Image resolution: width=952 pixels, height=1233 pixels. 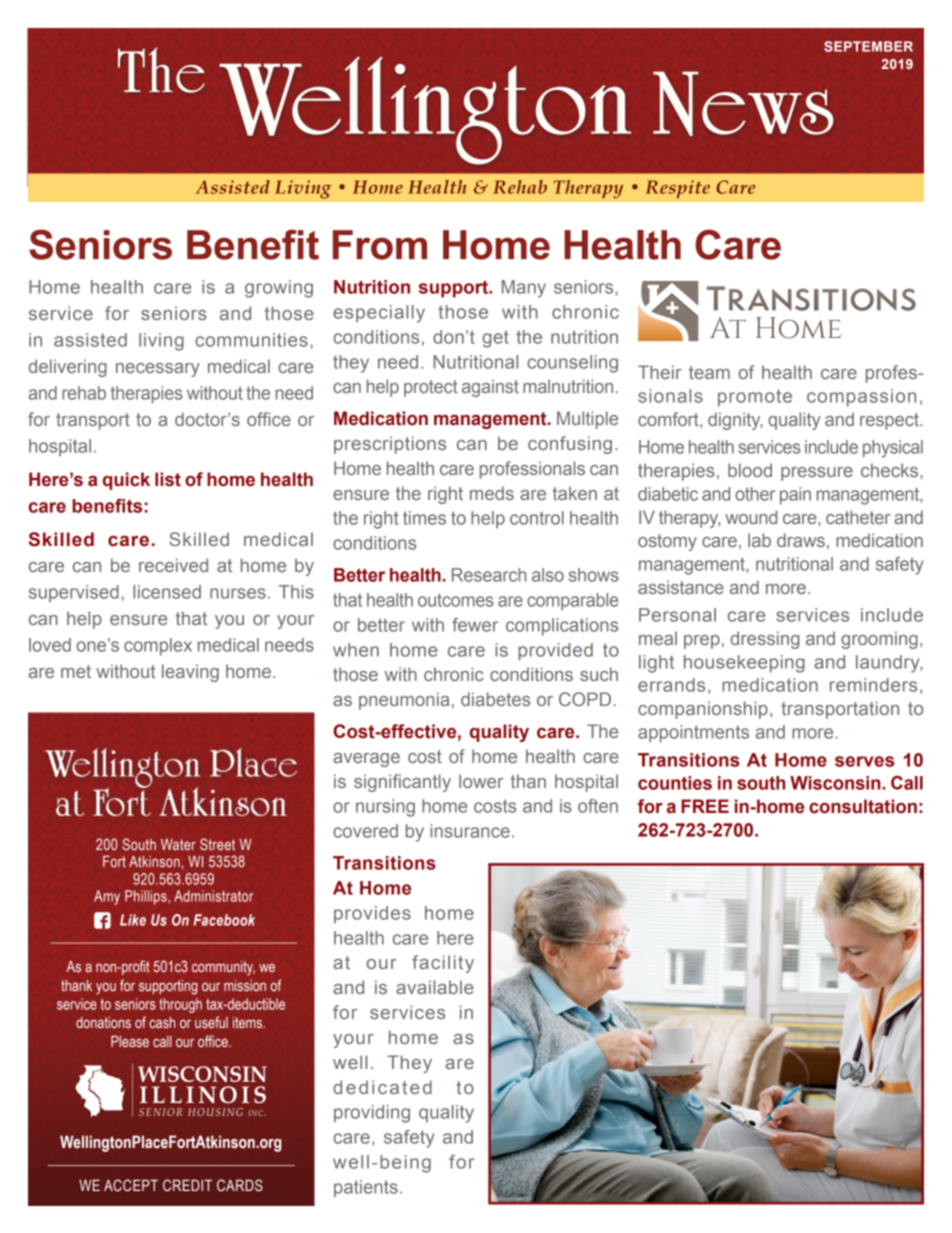 I want to click on News, so click(x=743, y=103).
